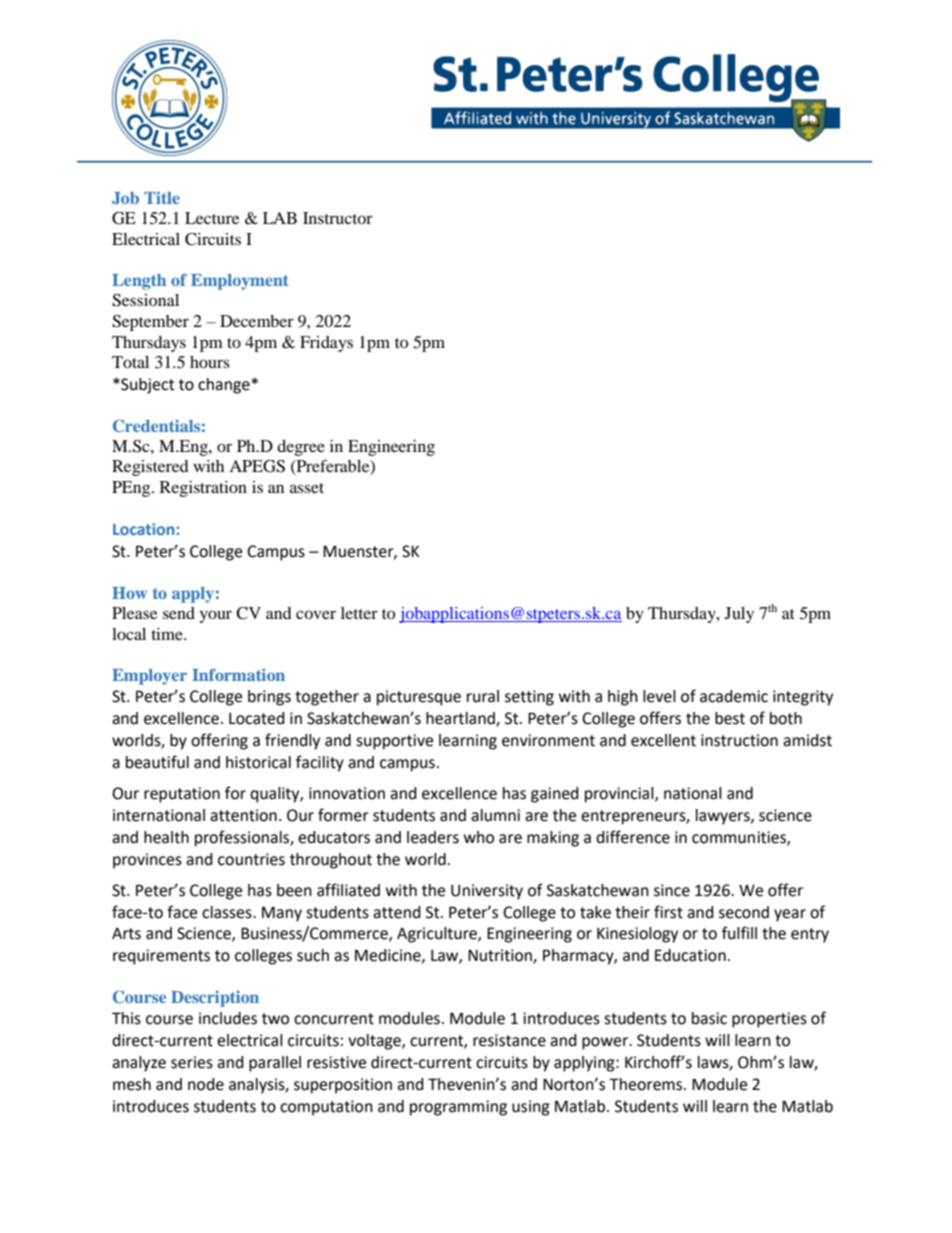  What do you see at coordinates (301, 448) in the screenshot?
I see `degree` at bounding box center [301, 448].
